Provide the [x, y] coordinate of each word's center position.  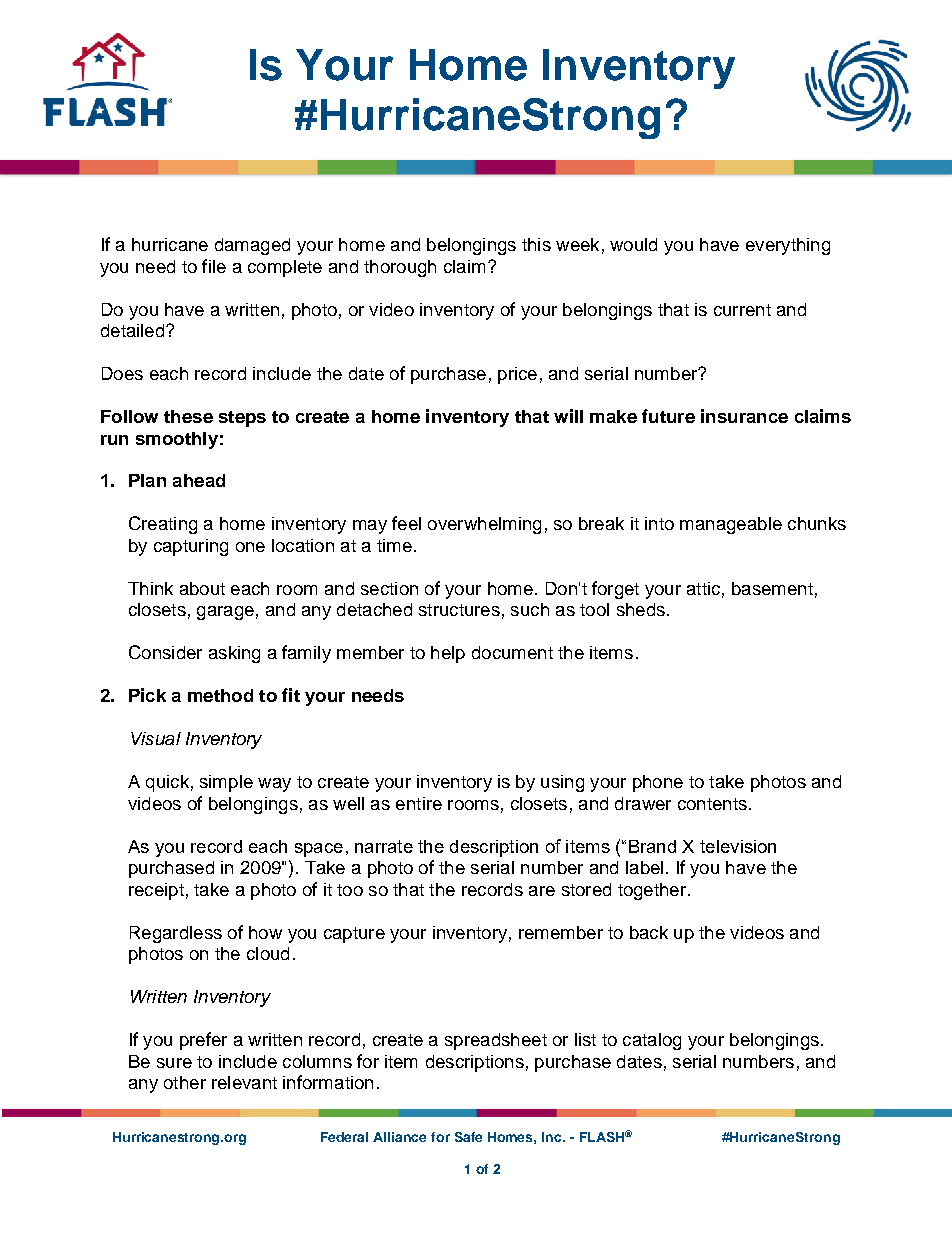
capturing [191, 547]
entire [419, 803]
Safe [468, 1137]
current [742, 310]
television [738, 846]
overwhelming [484, 525]
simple [226, 783]
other [185, 1082]
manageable [731, 525]
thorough [400, 268]
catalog [652, 1041]
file [214, 266]
